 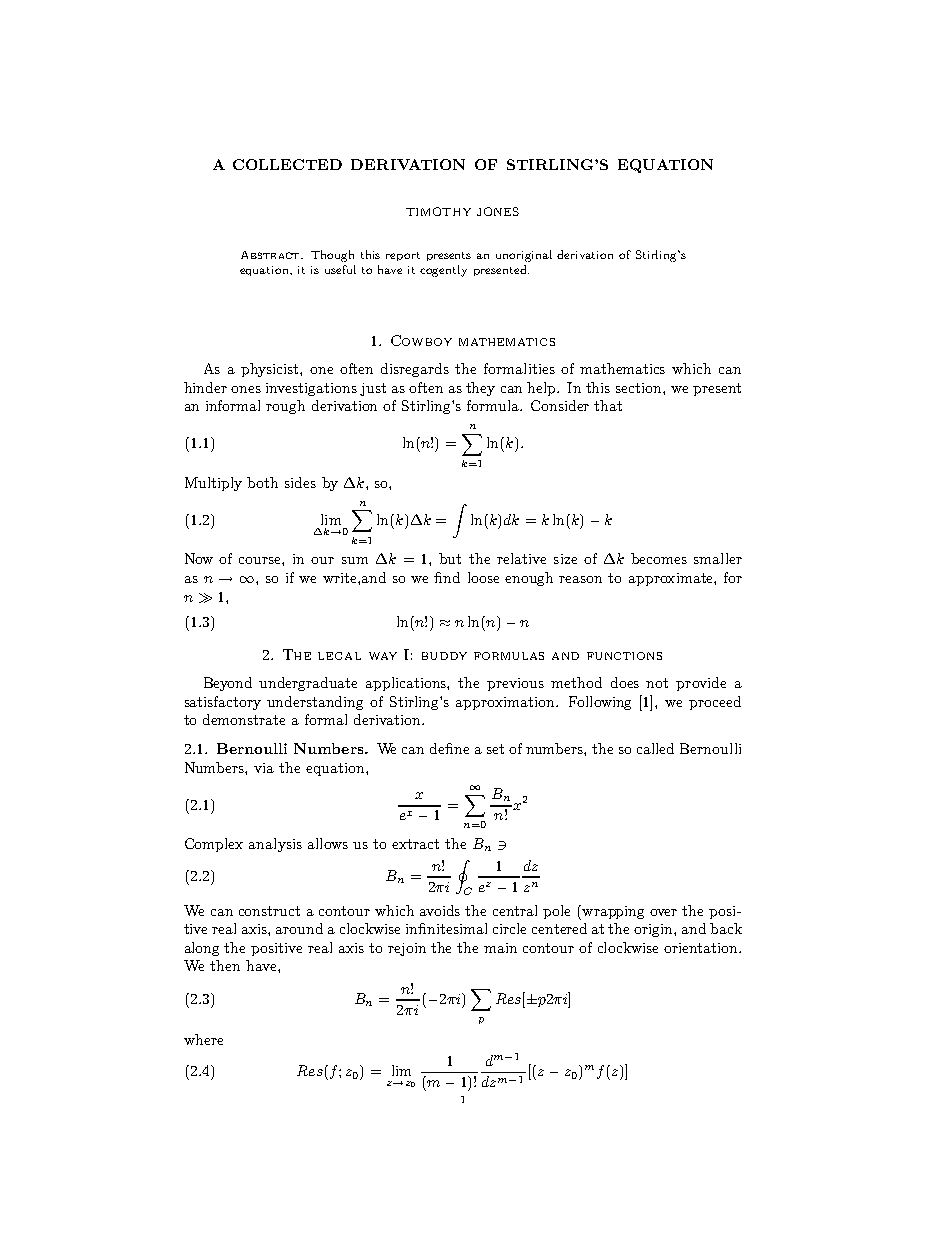 I want to click on both, so click(x=262, y=482).
